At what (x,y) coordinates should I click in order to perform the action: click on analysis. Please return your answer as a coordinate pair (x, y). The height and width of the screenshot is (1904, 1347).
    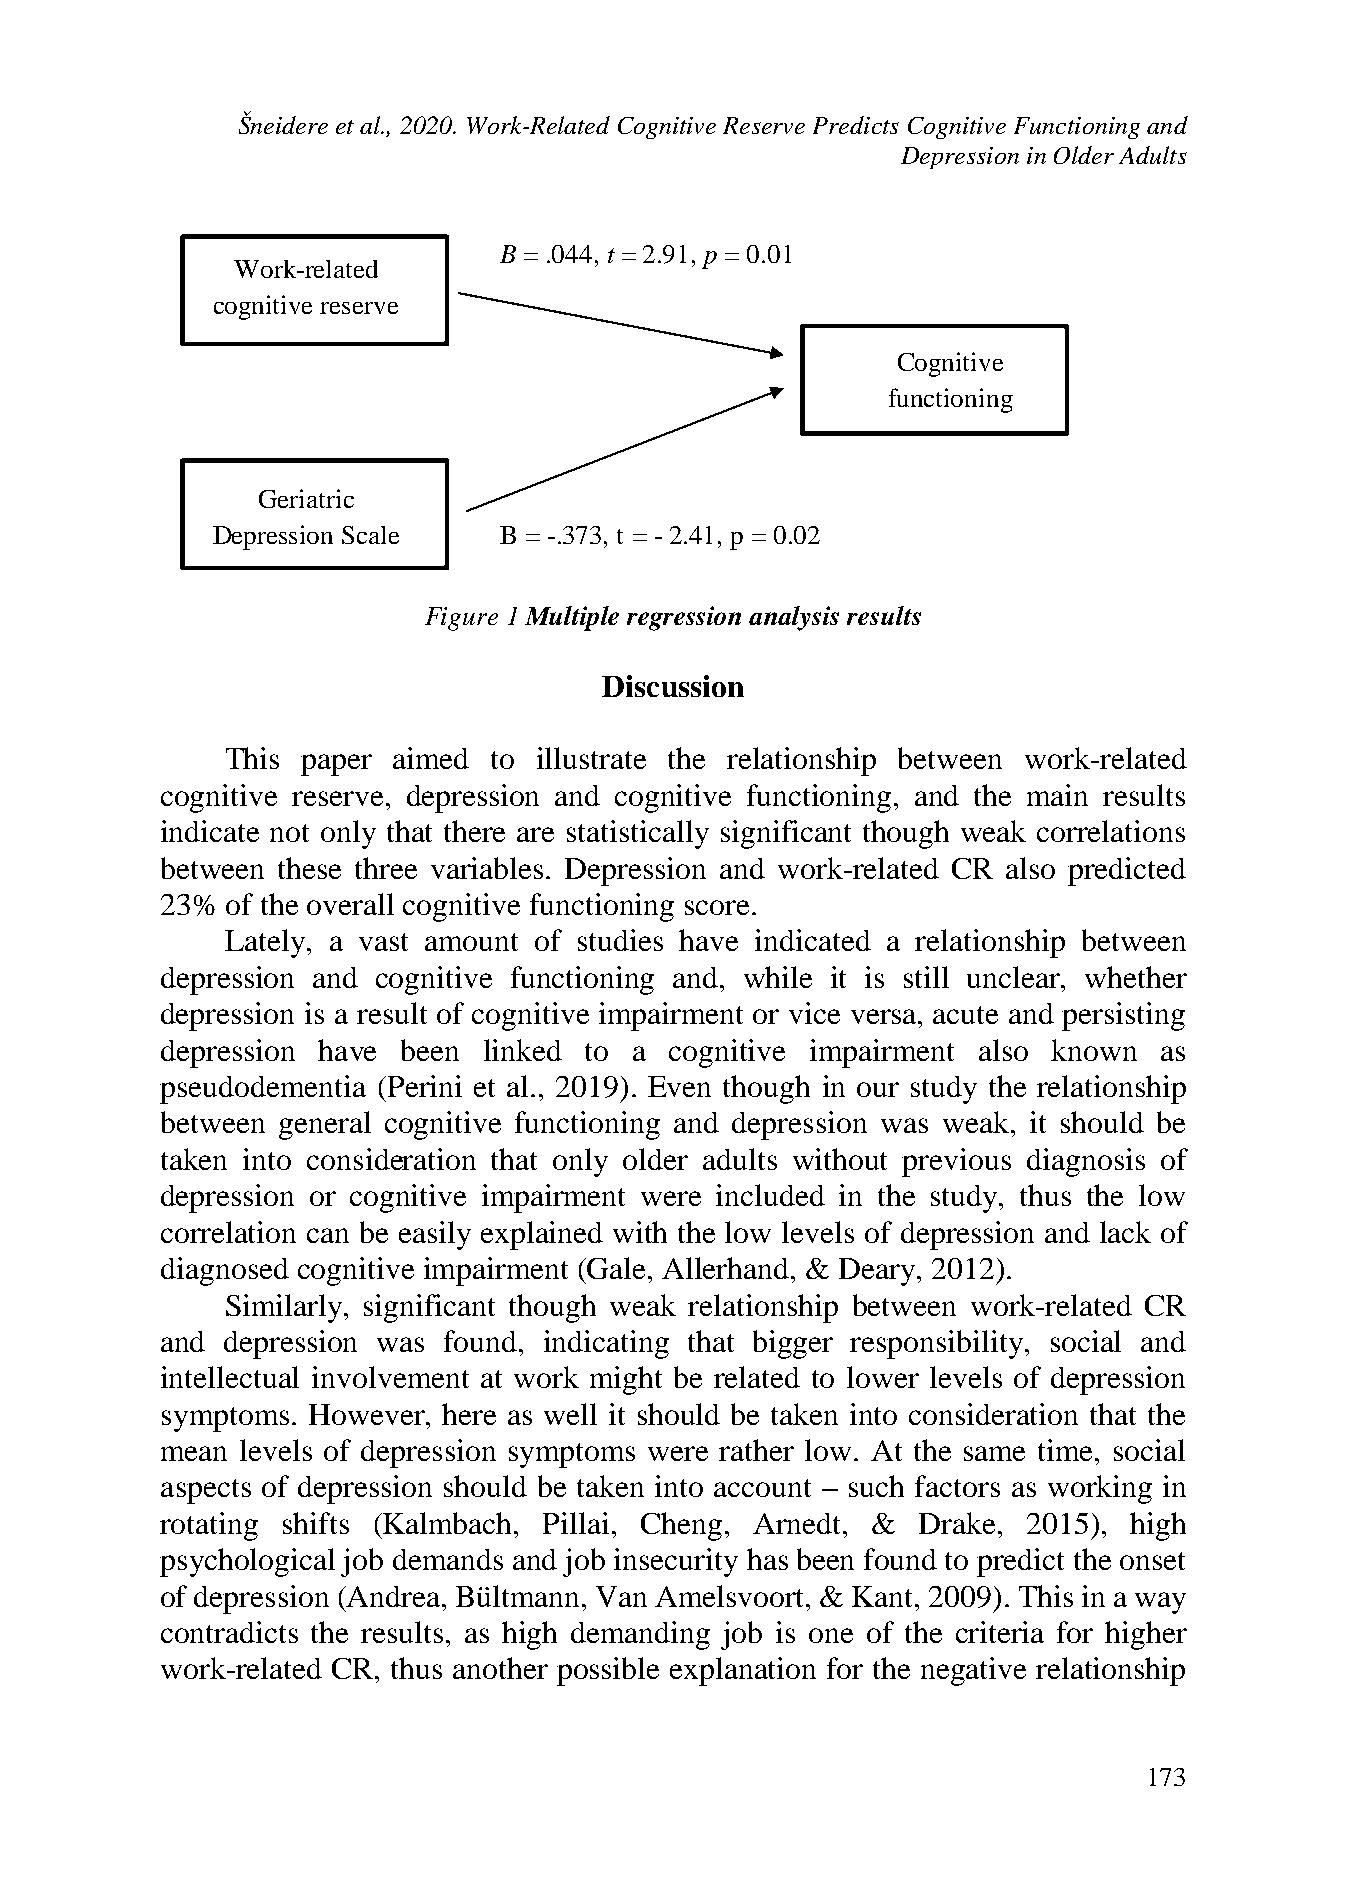
    Looking at the image, I should click on (794, 618).
